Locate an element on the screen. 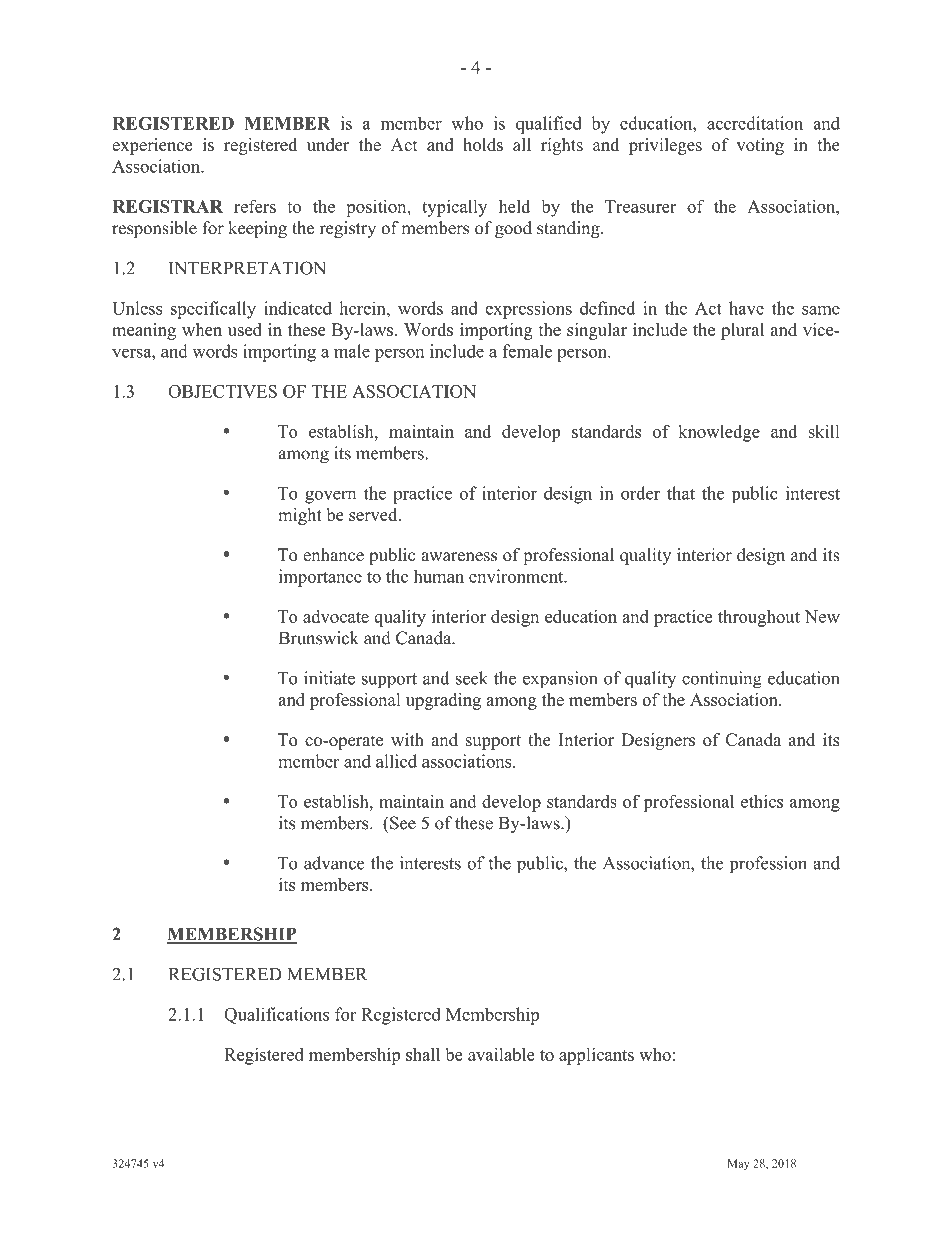 The image size is (952, 1233). holds is located at coordinates (483, 144).
